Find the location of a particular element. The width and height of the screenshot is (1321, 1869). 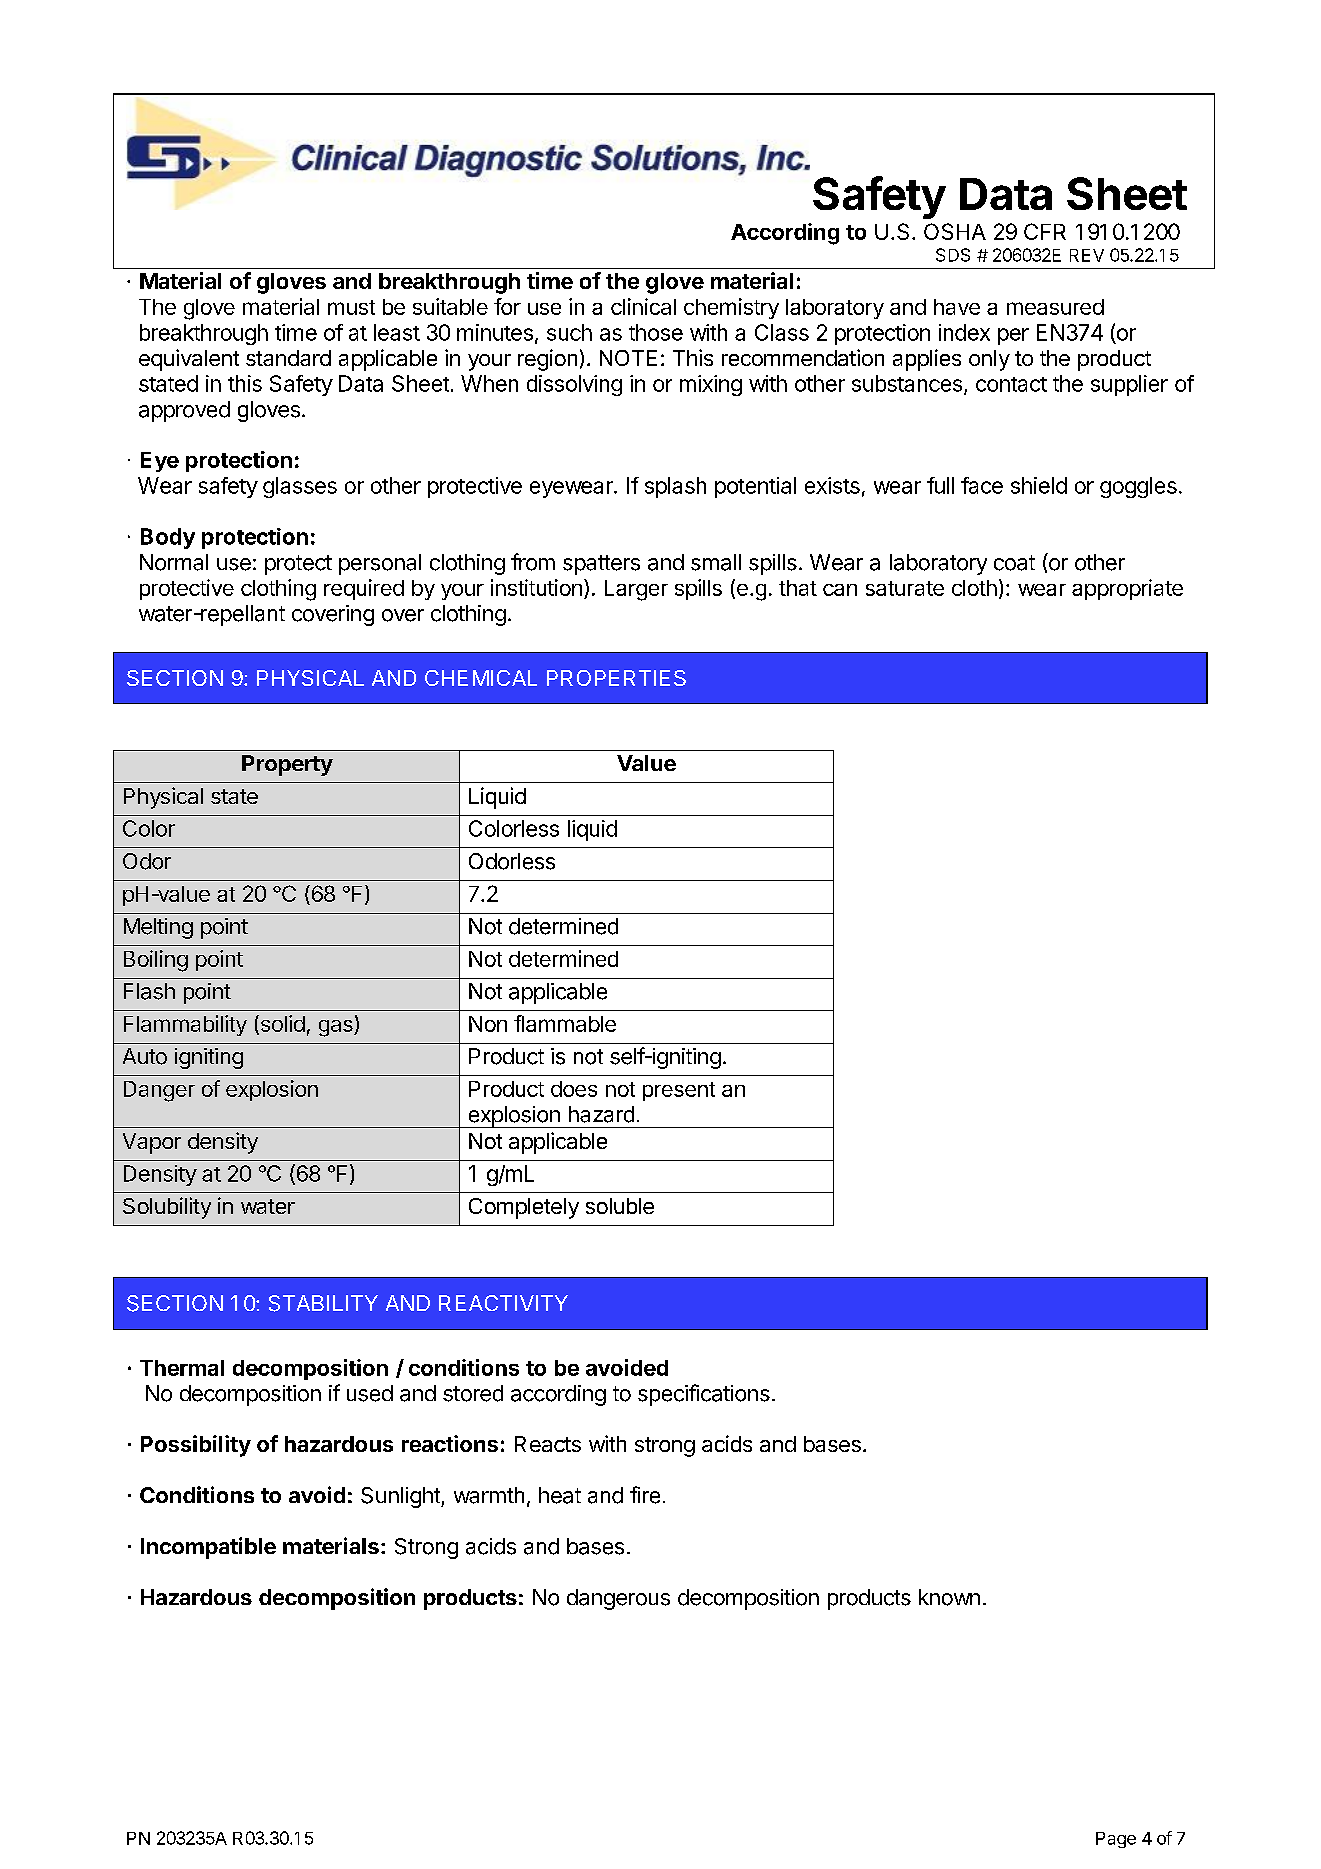

clinical is located at coordinates (643, 306).
